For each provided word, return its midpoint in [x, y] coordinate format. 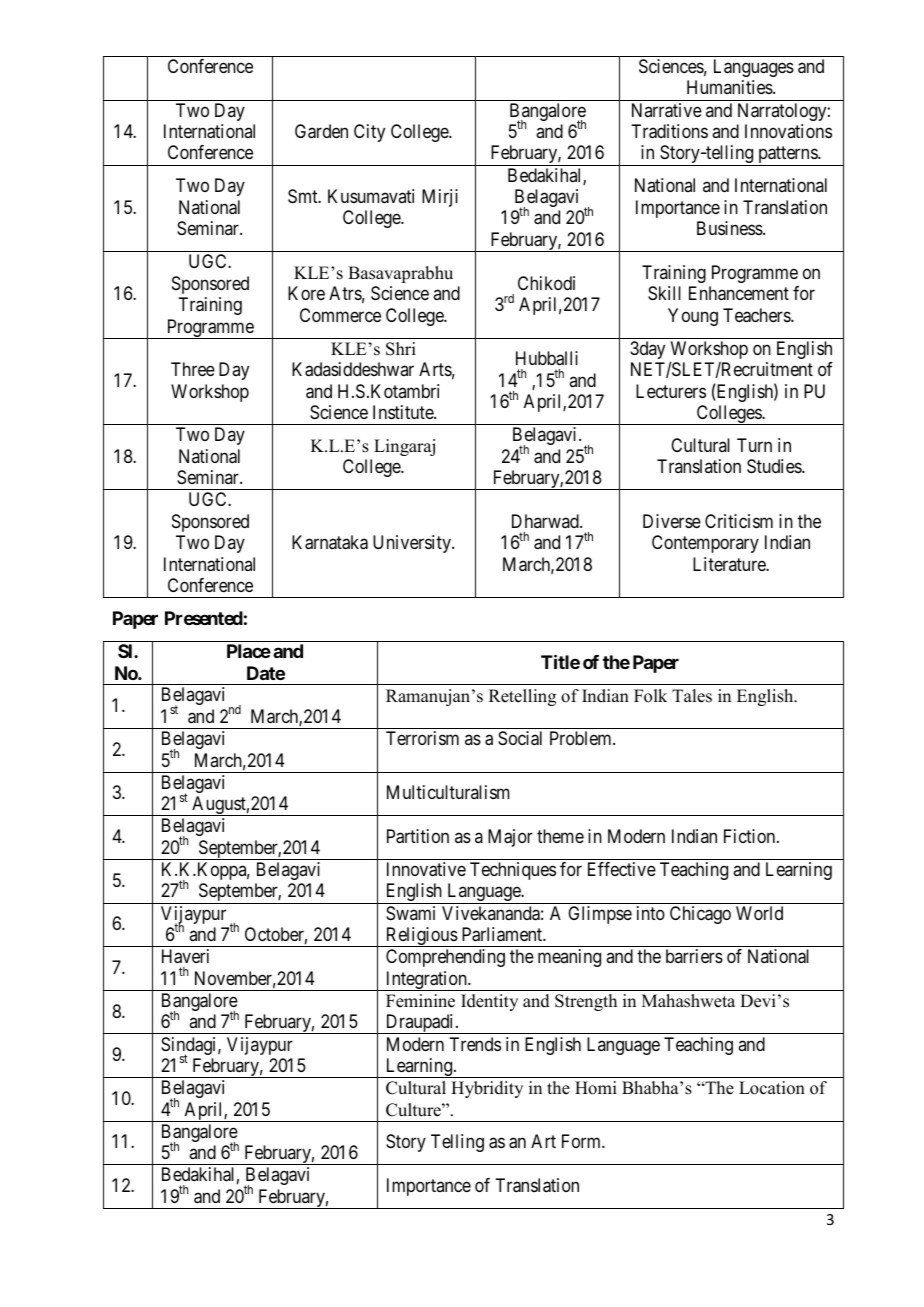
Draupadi [420, 1024]
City [369, 133]
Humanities [730, 87]
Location [772, 1088]
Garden [321, 131]
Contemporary [705, 544]
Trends [475, 1044]
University [413, 544]
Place [249, 651]
